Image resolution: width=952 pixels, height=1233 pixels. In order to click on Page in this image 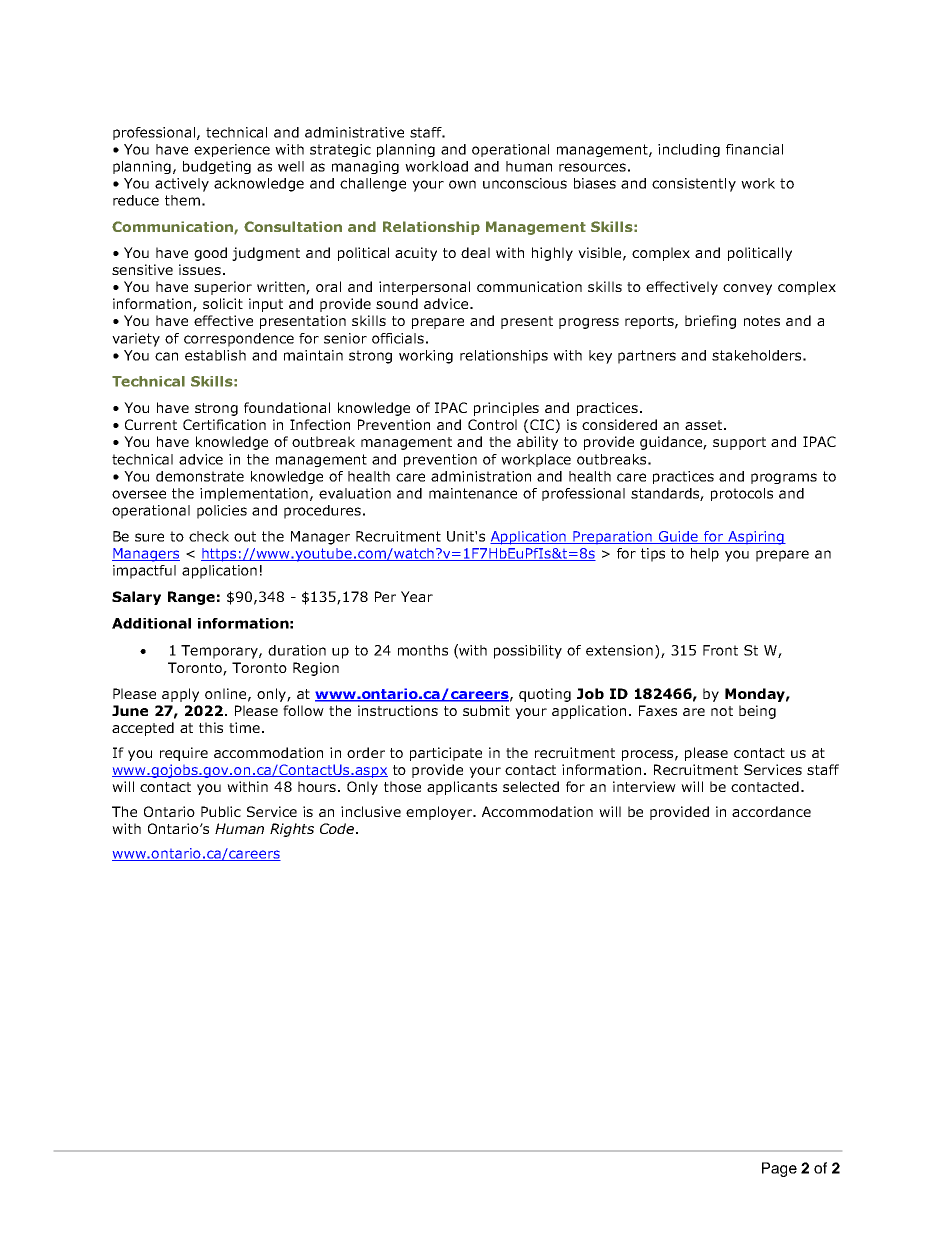, I will do `click(779, 1169)`.
